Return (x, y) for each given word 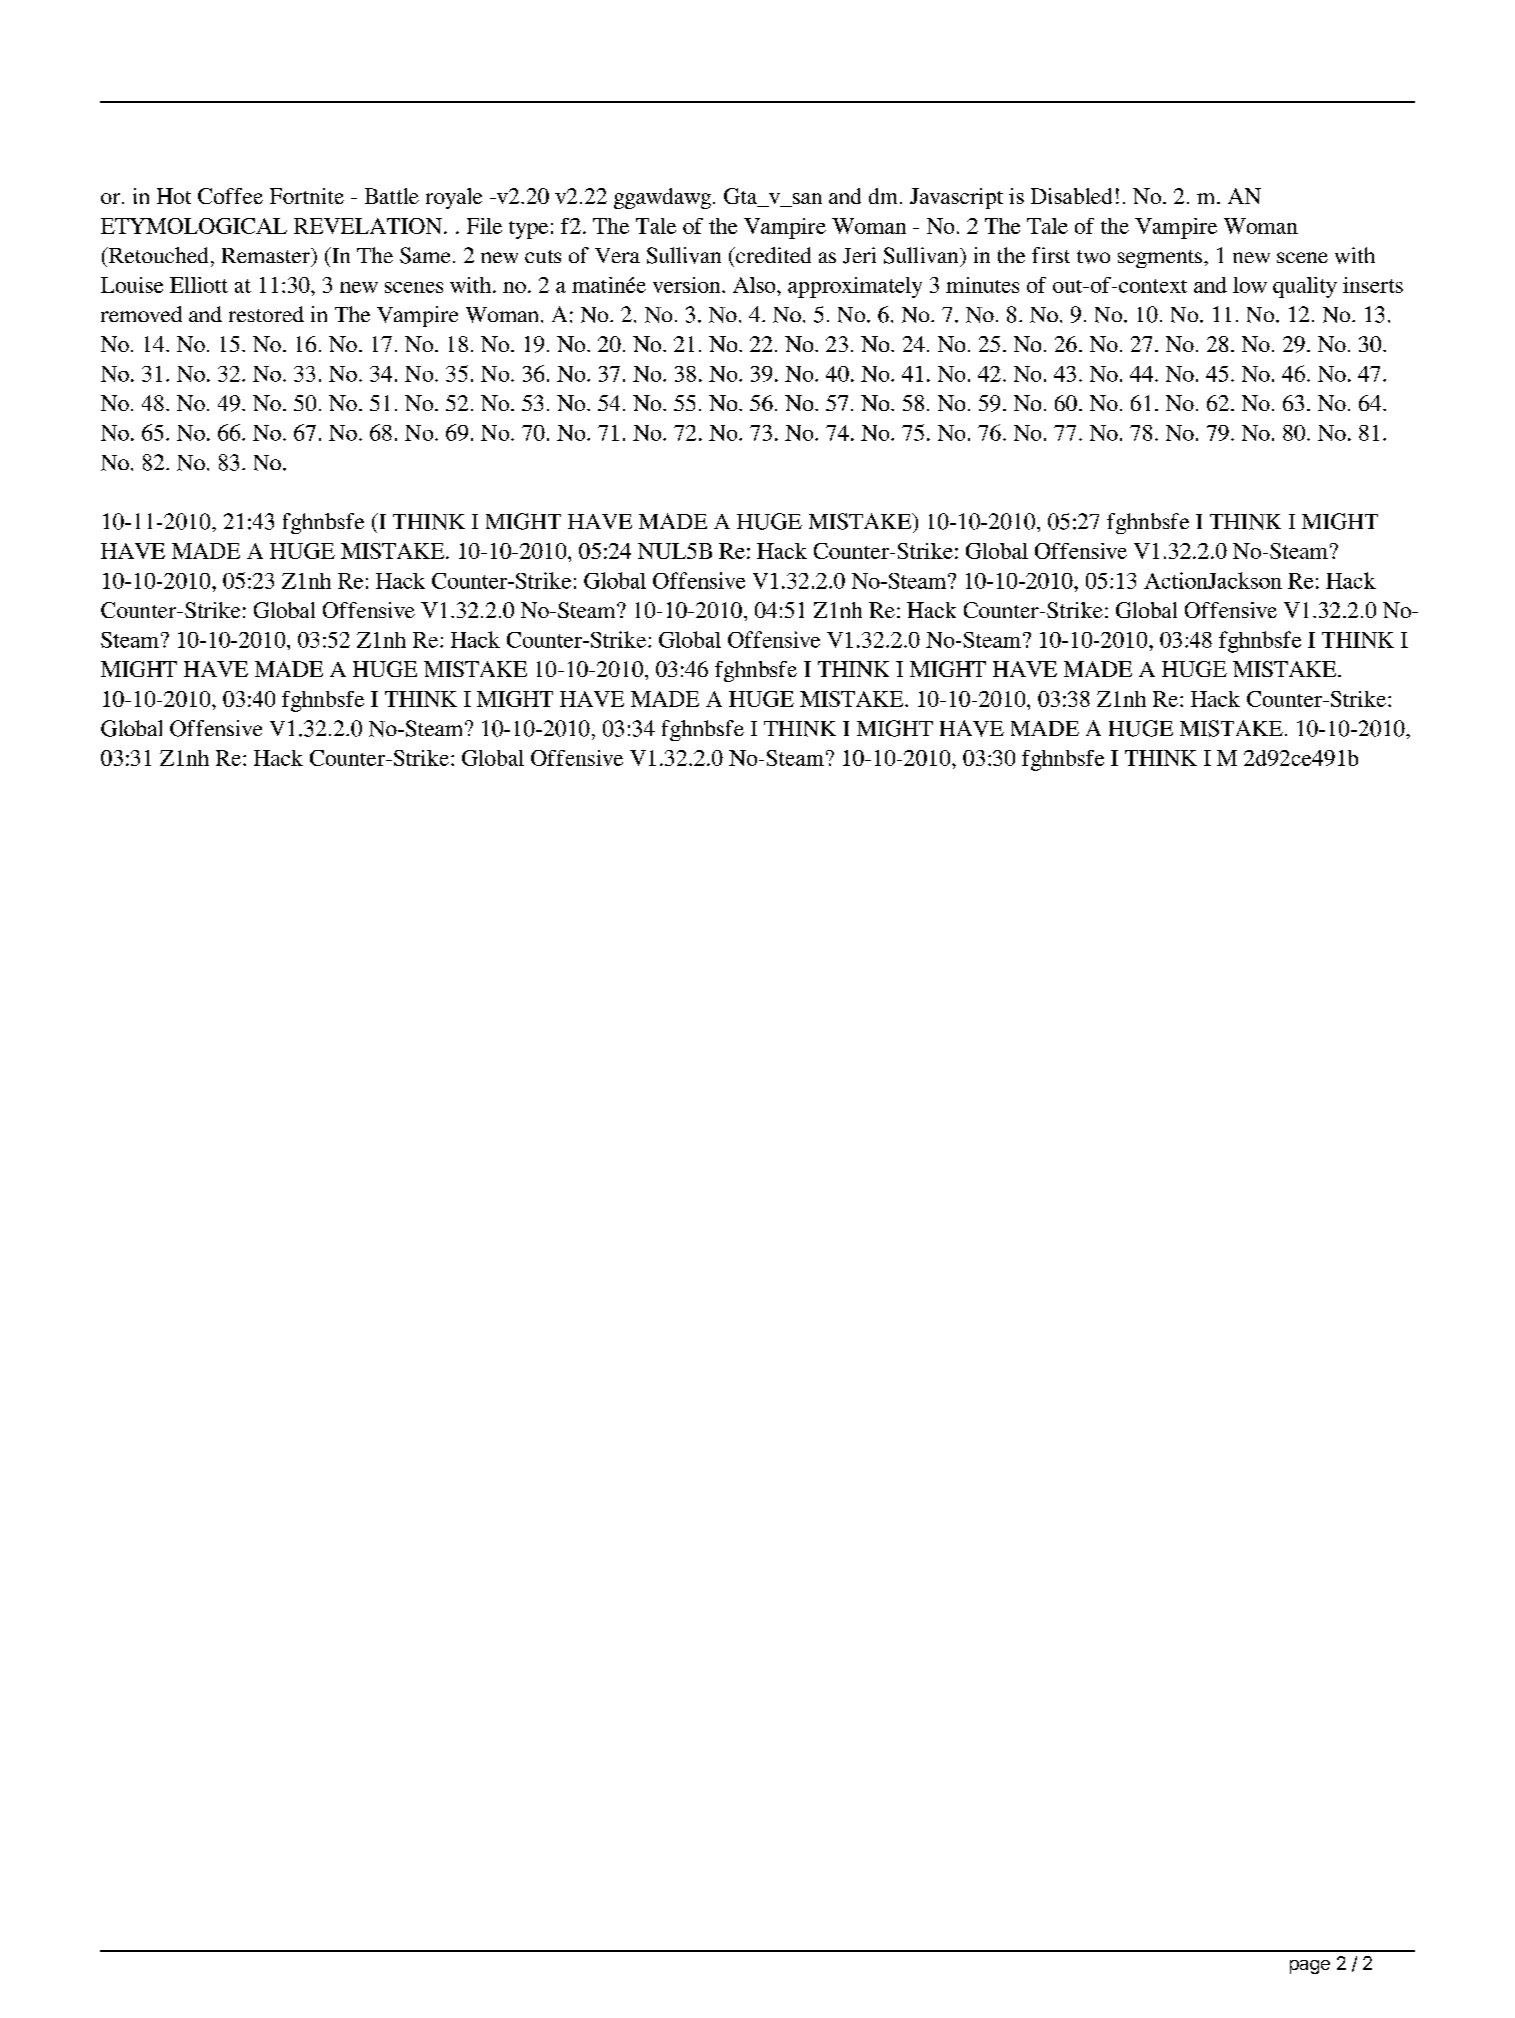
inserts (1373, 285)
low (1250, 285)
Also (755, 285)
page (1310, 1967)
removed (141, 314)
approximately (855, 287)
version (688, 285)
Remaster (267, 255)
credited (772, 255)
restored (266, 314)
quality (1305, 287)
